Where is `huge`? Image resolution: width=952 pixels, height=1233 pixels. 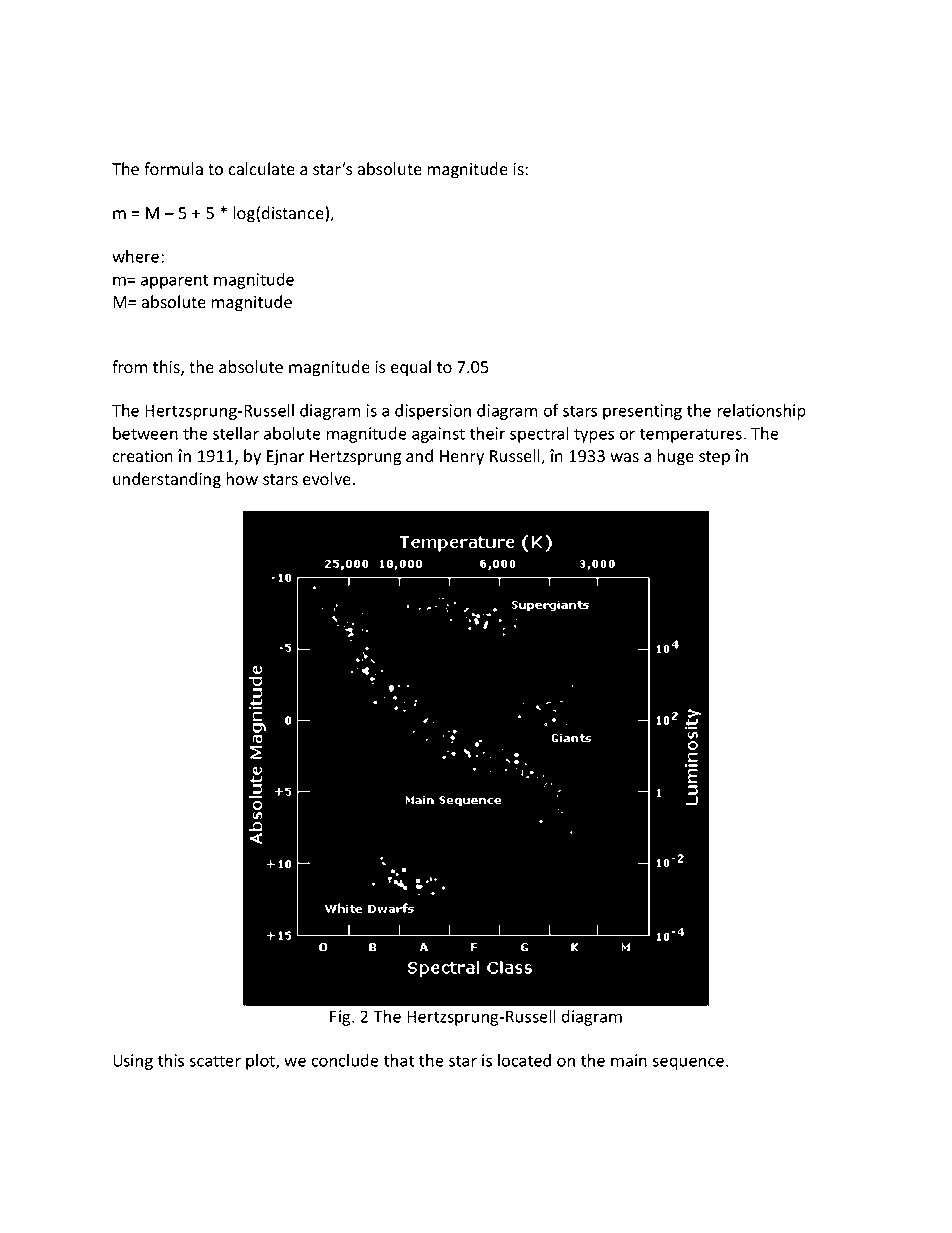 huge is located at coordinates (676, 457).
